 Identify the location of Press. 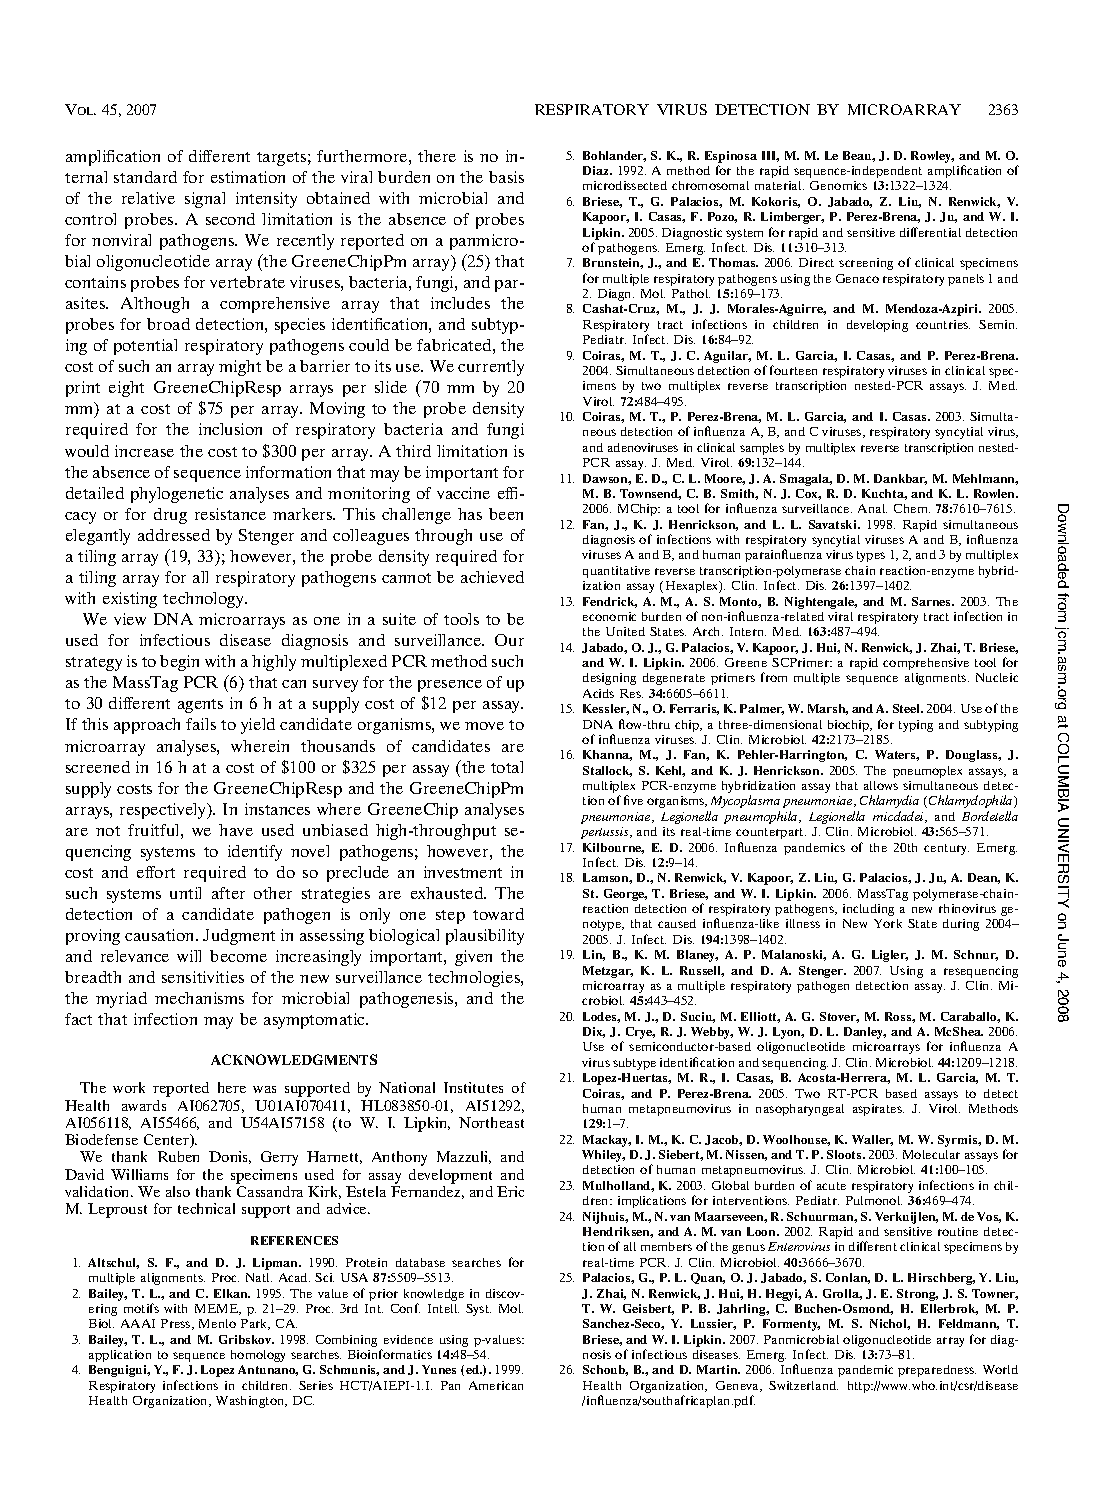
(177, 1324).
